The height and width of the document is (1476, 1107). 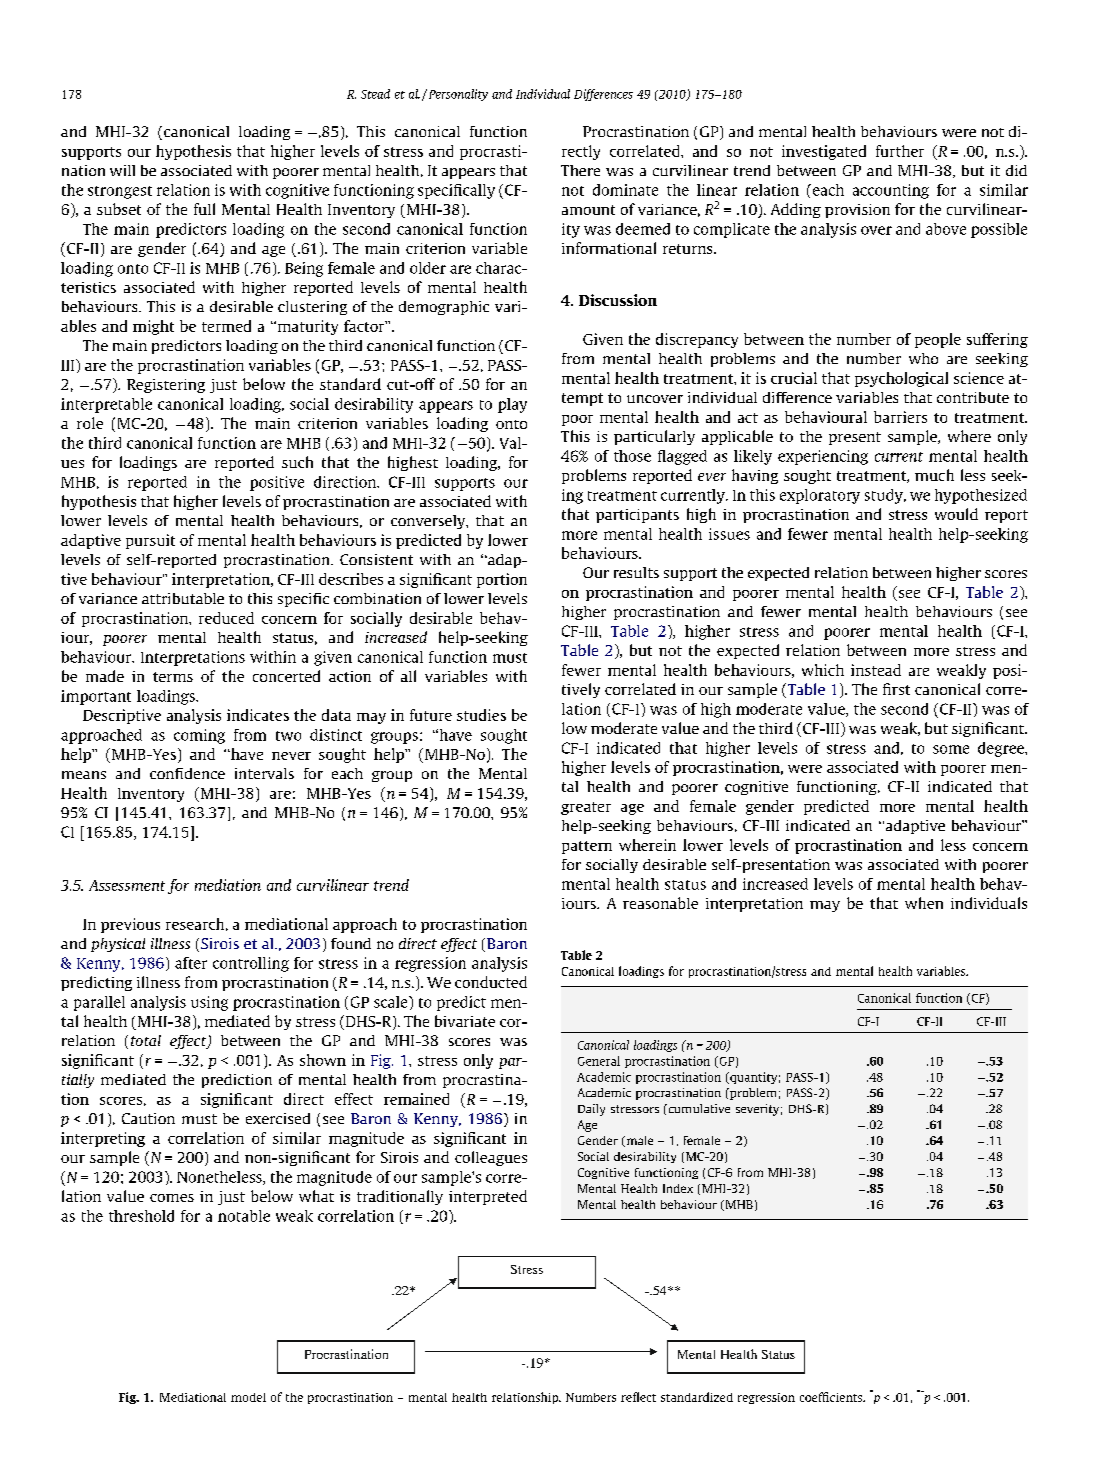 What do you see at coordinates (204, 209) in the document?
I see `full` at bounding box center [204, 209].
